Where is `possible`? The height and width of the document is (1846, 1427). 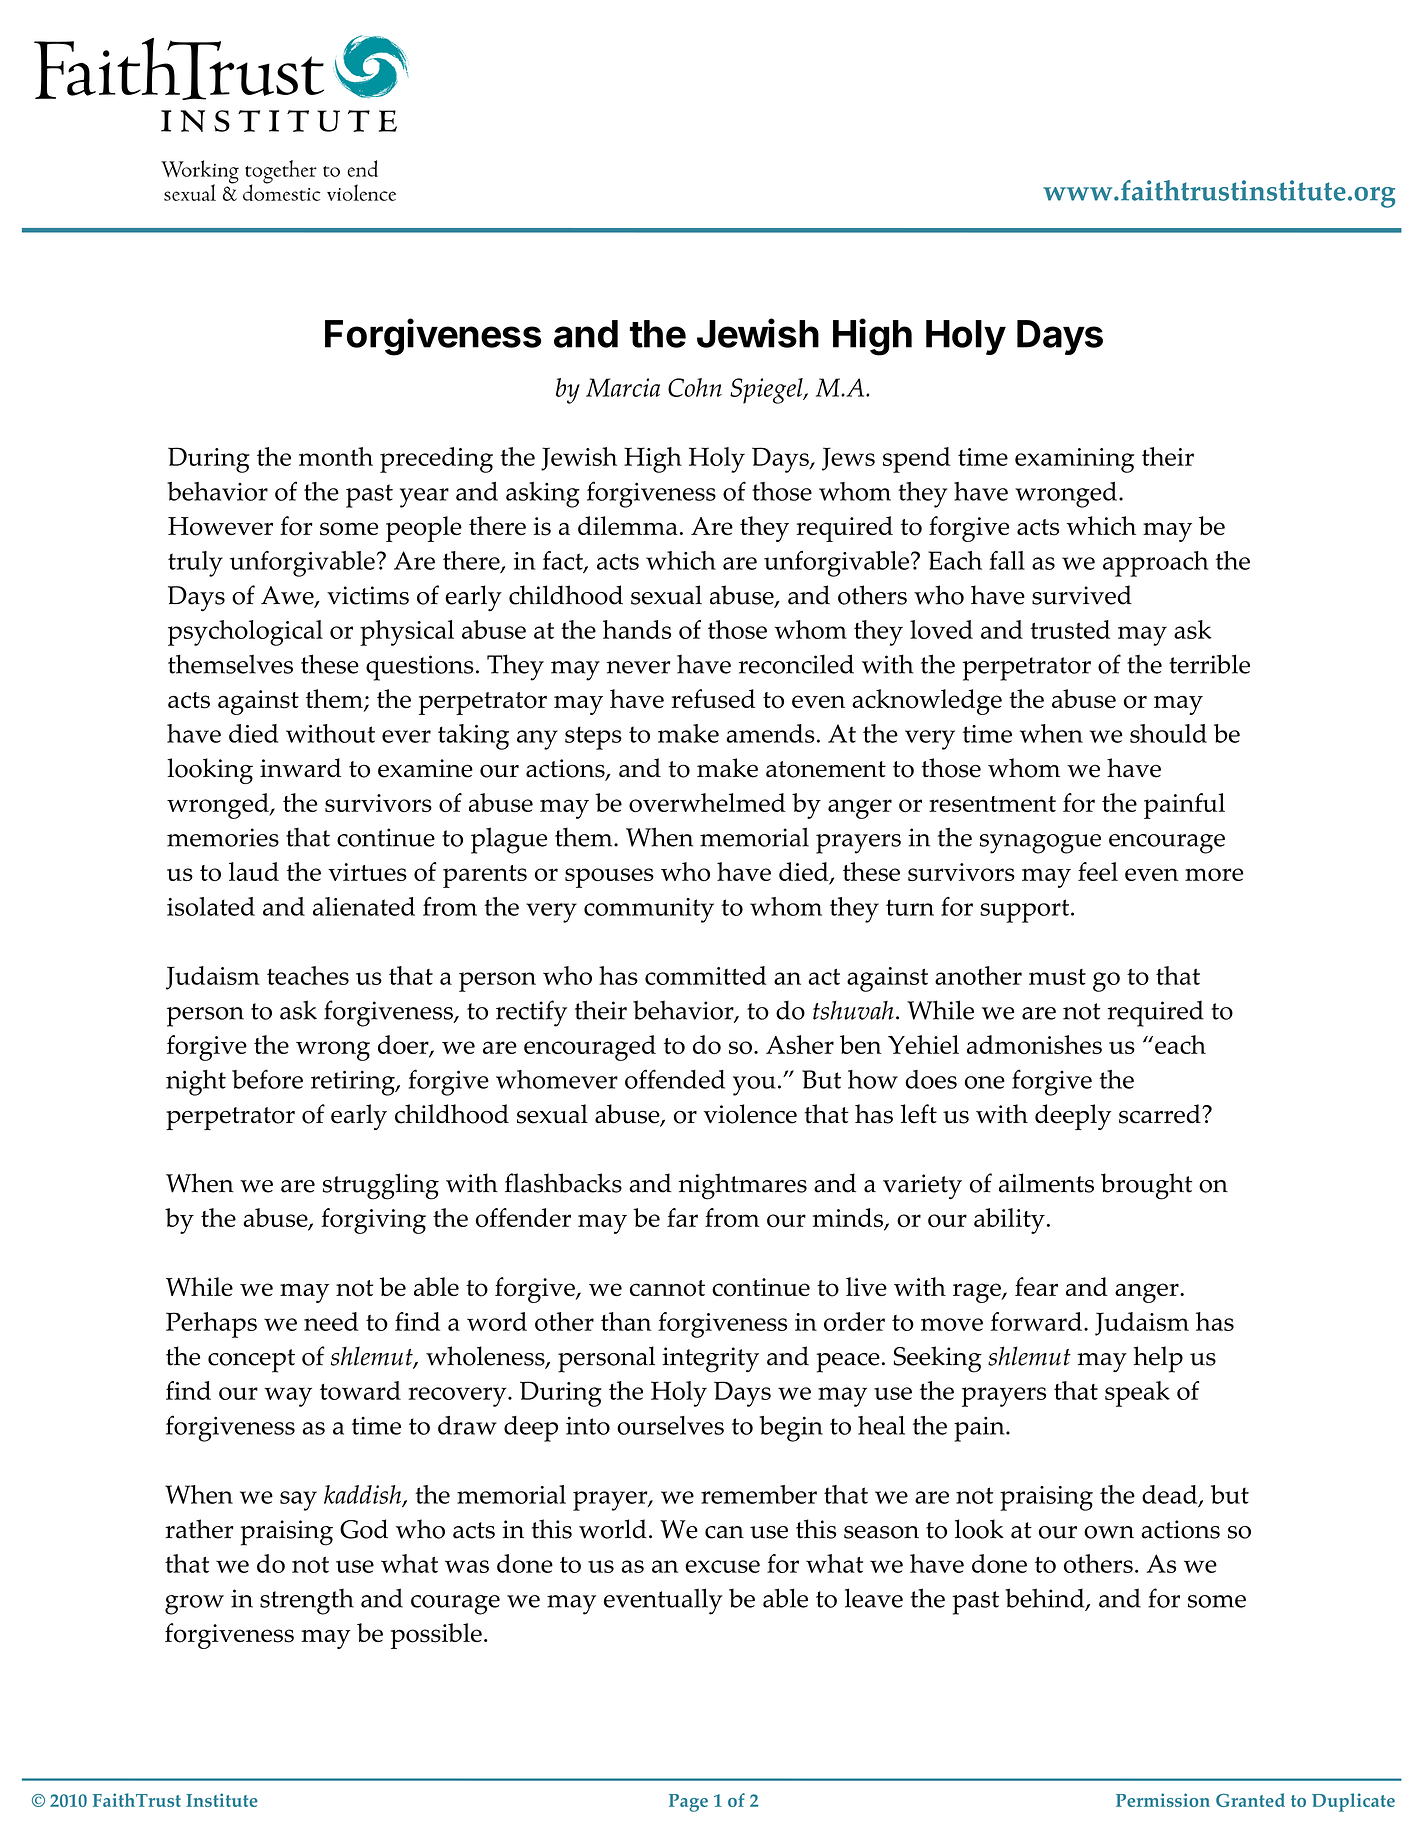
possible is located at coordinates (436, 1636).
